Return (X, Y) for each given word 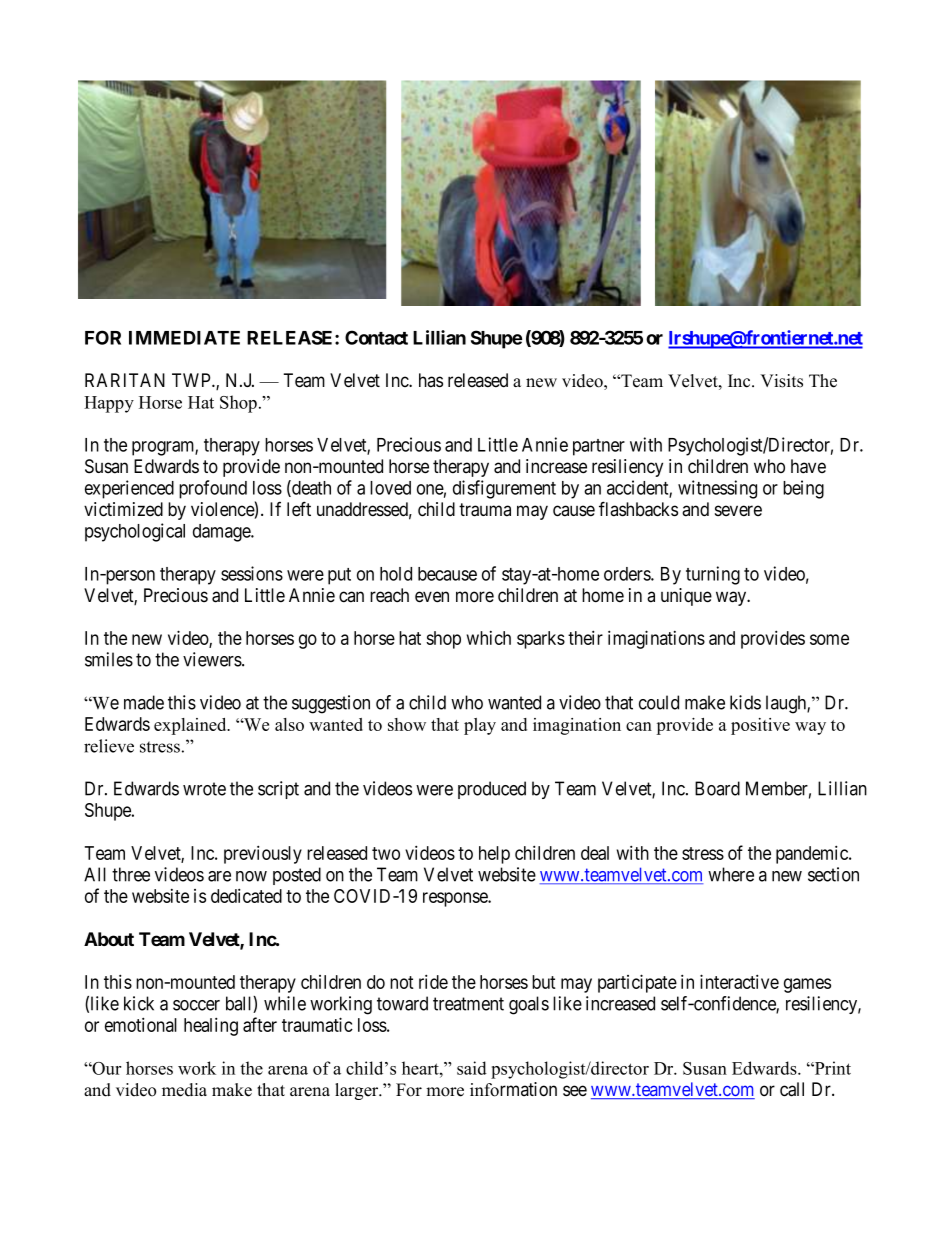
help (494, 855)
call (792, 1089)
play (480, 726)
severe (738, 510)
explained (191, 726)
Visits (781, 381)
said (472, 1068)
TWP (192, 380)
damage (222, 533)
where (731, 874)
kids (745, 702)
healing (211, 1026)
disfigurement (504, 489)
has (431, 380)
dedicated (246, 895)
